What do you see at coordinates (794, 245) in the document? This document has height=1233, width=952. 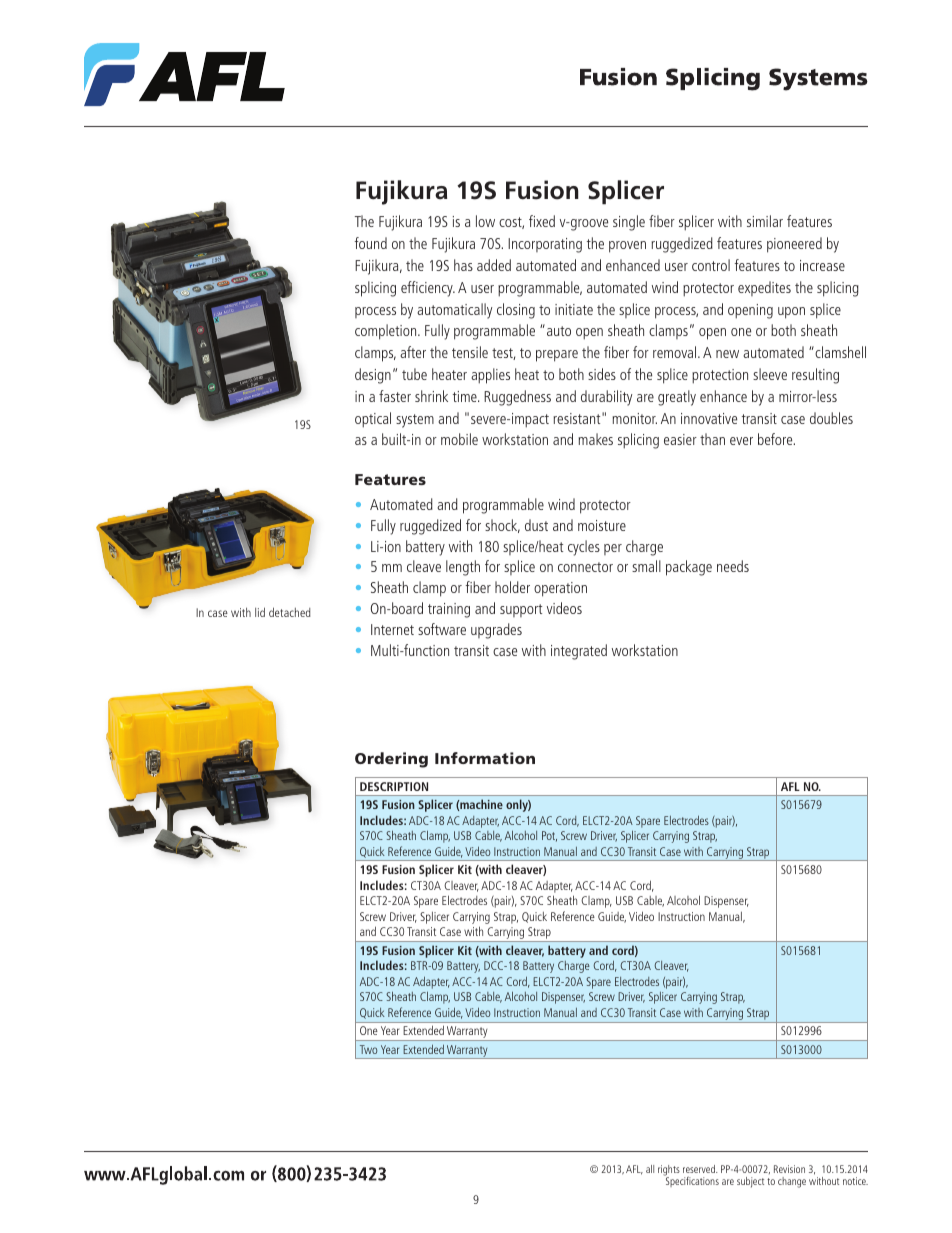 I see `pioneered` at bounding box center [794, 245].
